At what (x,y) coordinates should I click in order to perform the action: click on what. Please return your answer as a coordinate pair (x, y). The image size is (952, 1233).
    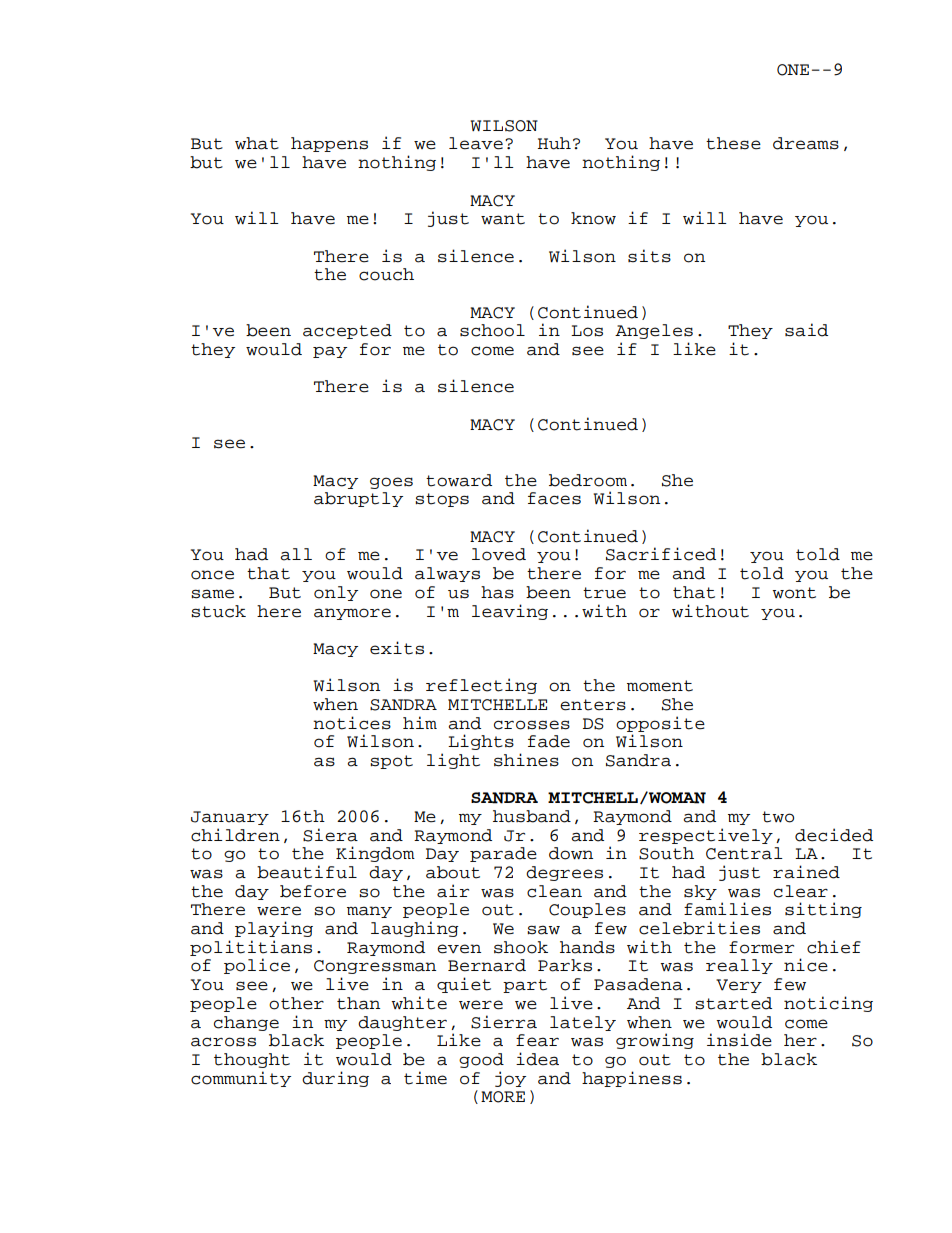
    Looking at the image, I should click on (257, 143).
